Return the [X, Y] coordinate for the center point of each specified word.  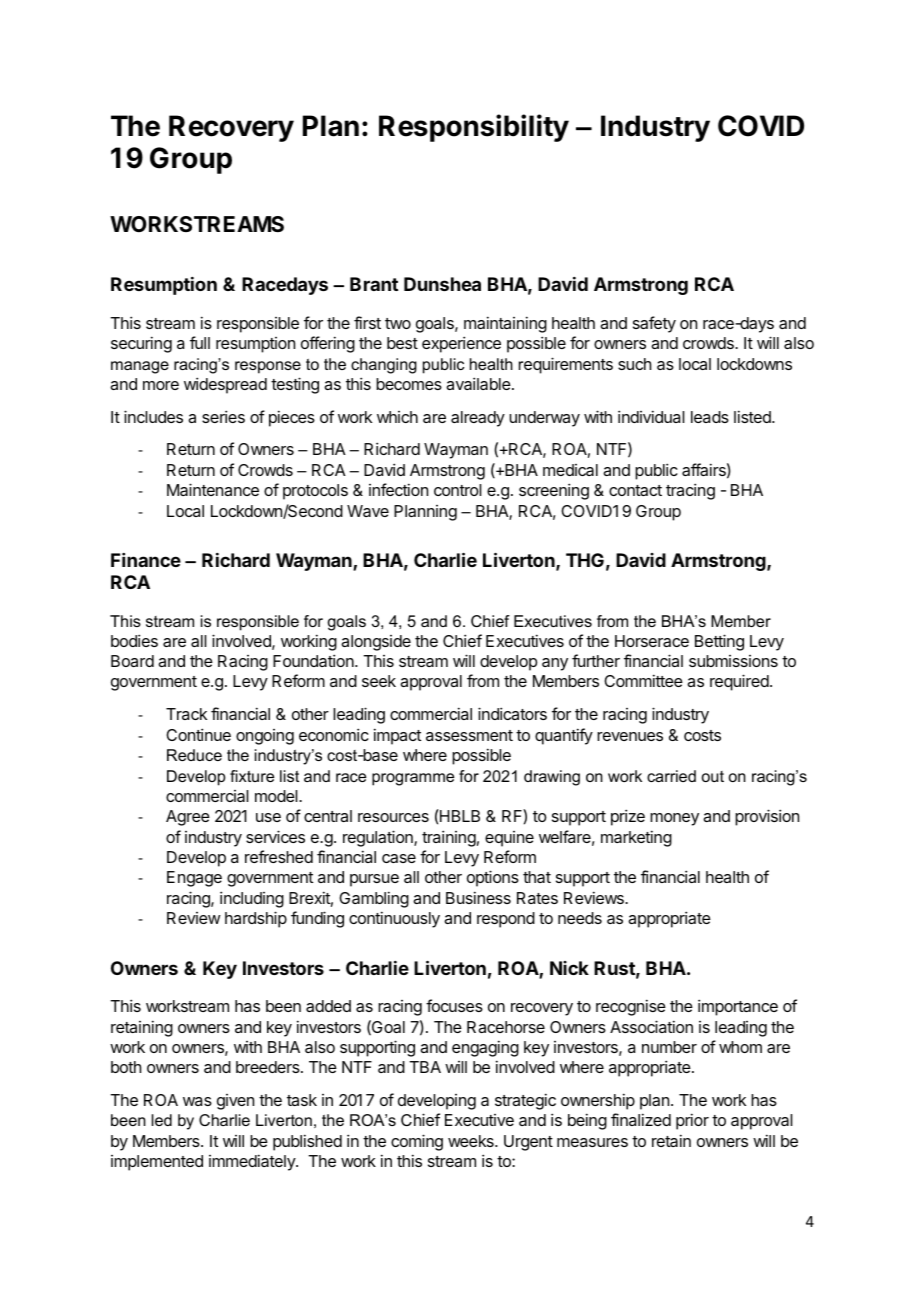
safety [654, 324]
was [197, 1101]
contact [635, 490]
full [200, 342]
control [458, 490]
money [674, 819]
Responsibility [474, 128]
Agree [188, 818]
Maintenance [213, 489]
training [449, 838]
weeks [472, 1141]
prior [692, 1121]
